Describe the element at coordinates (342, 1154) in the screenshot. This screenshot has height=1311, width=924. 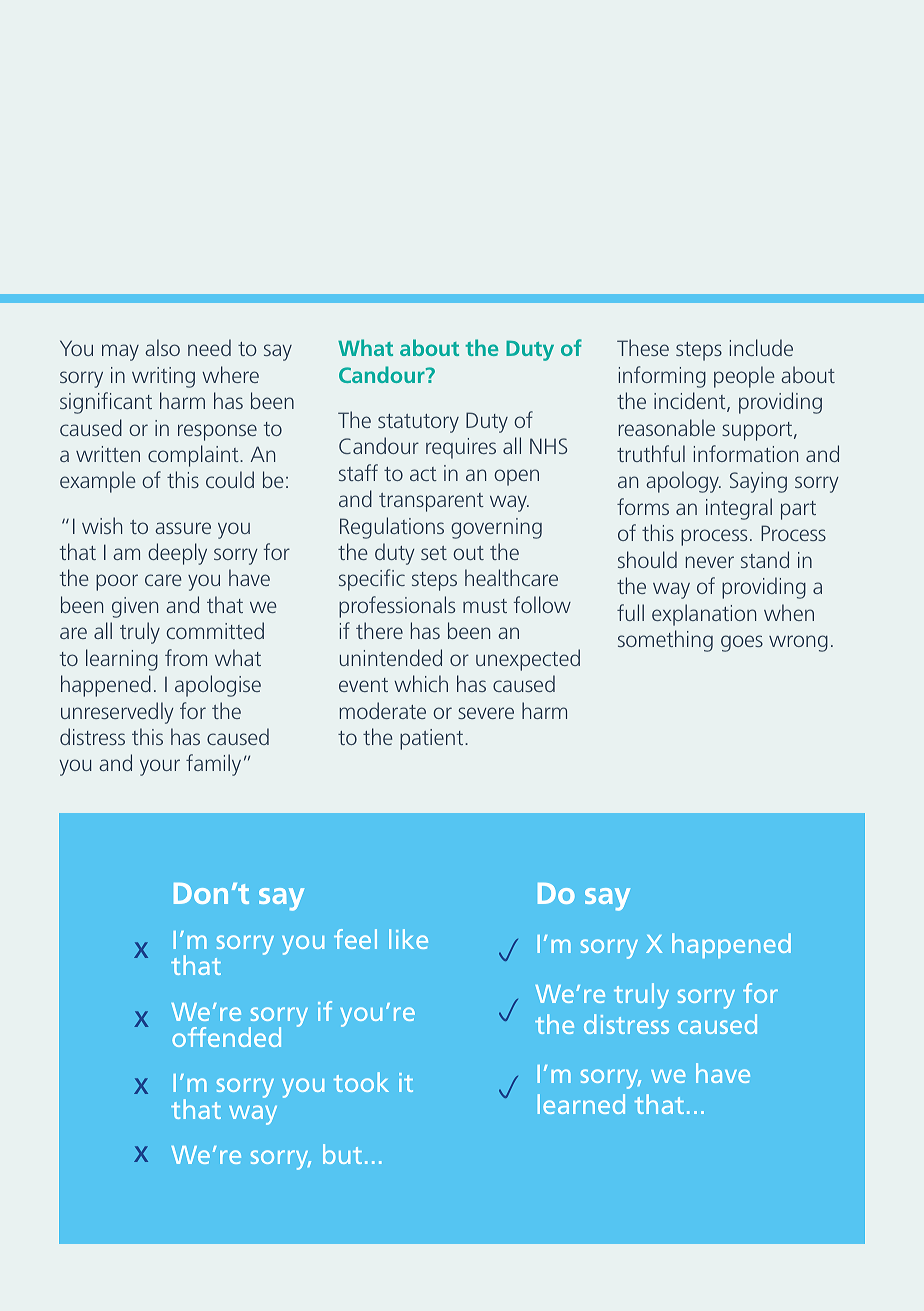
I see `but` at that location.
